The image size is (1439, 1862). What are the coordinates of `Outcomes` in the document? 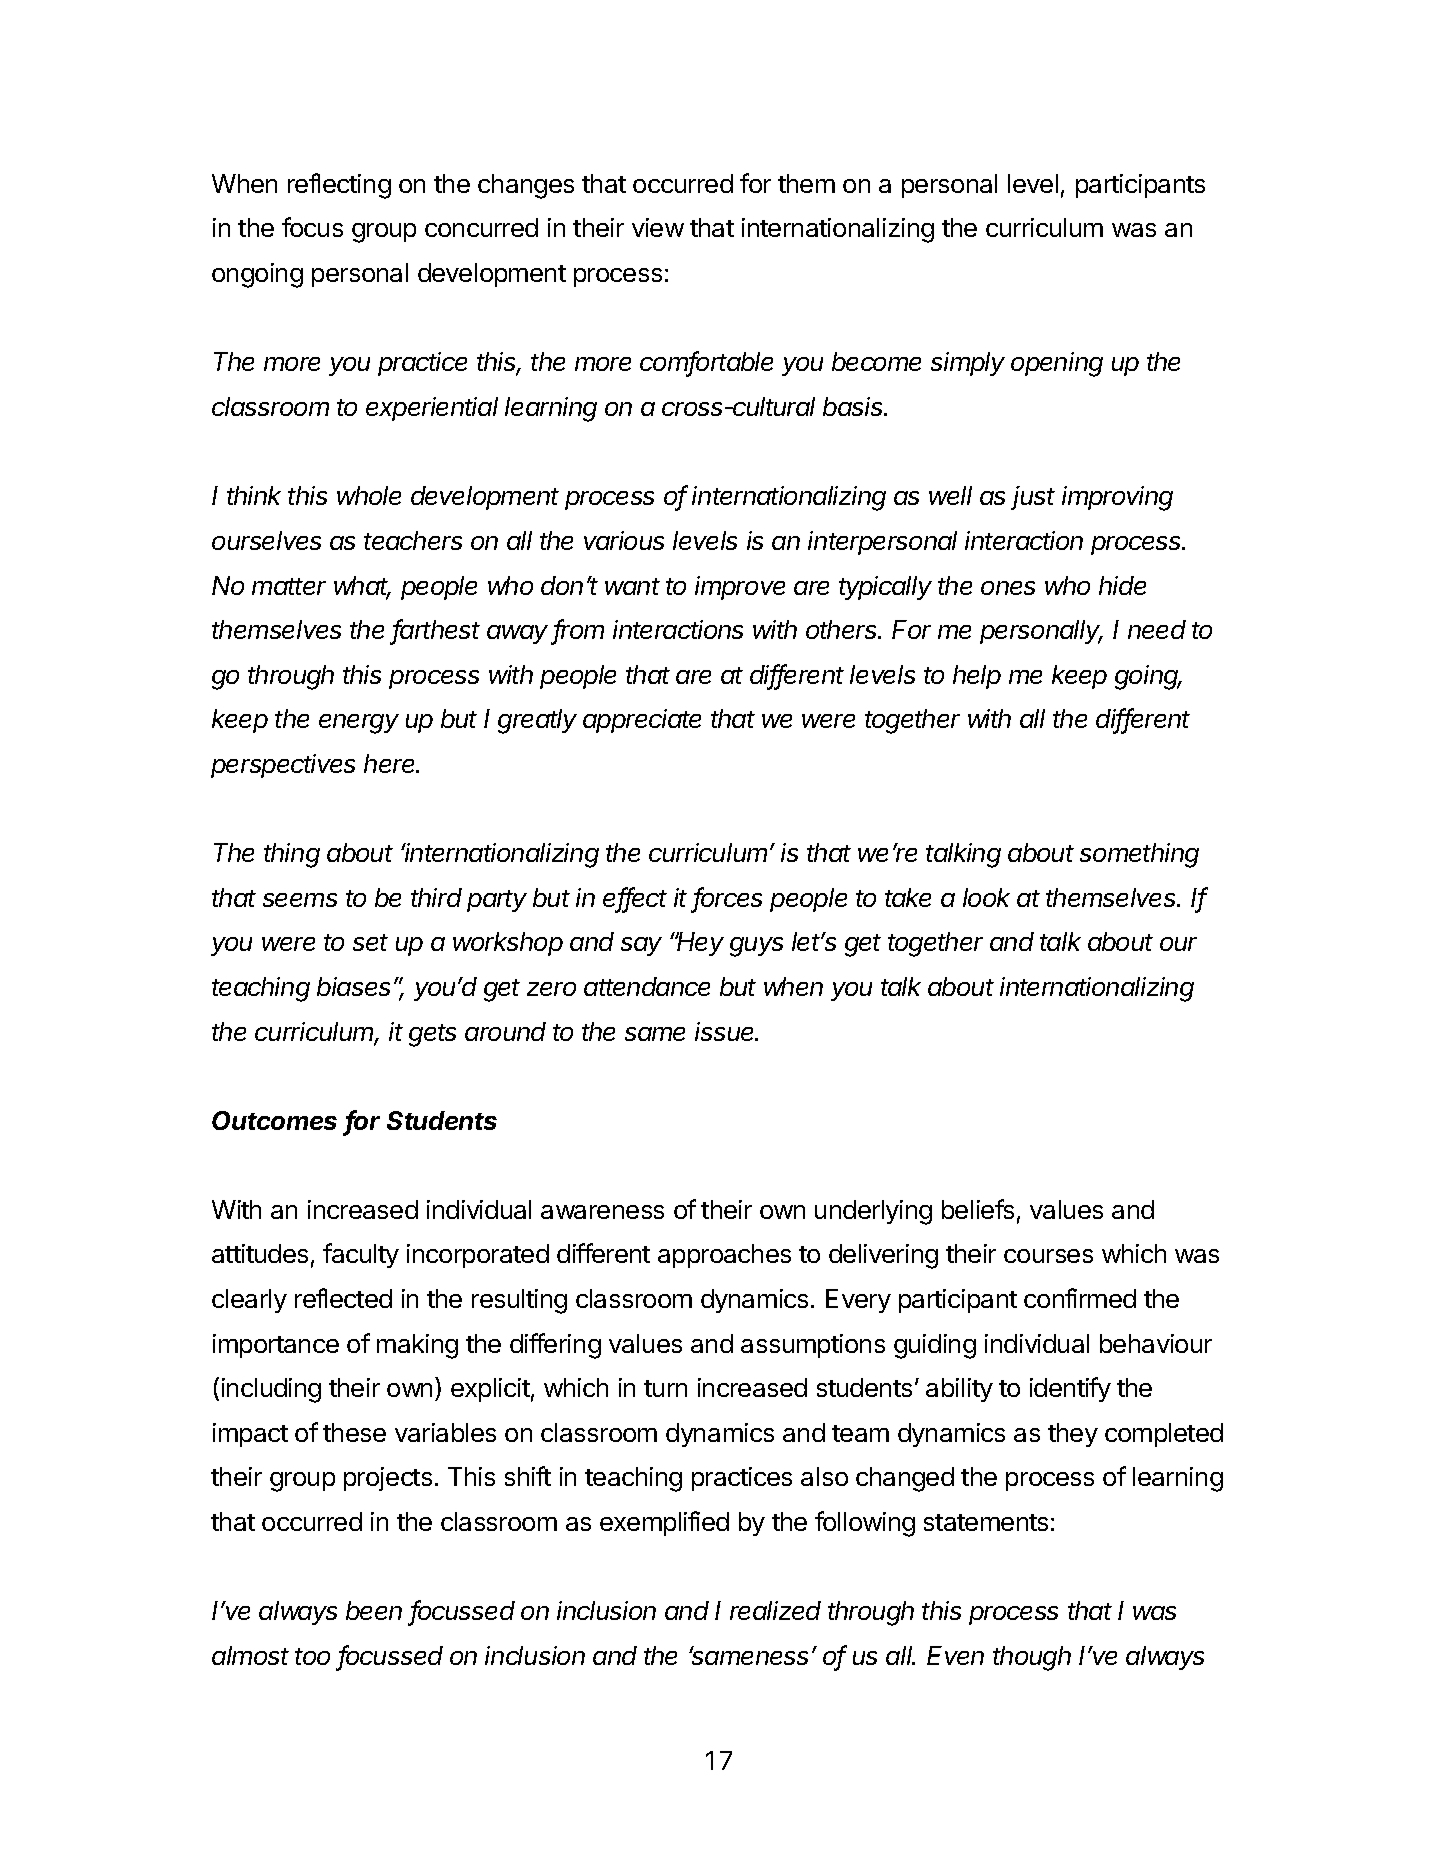 It's located at (274, 1120).
